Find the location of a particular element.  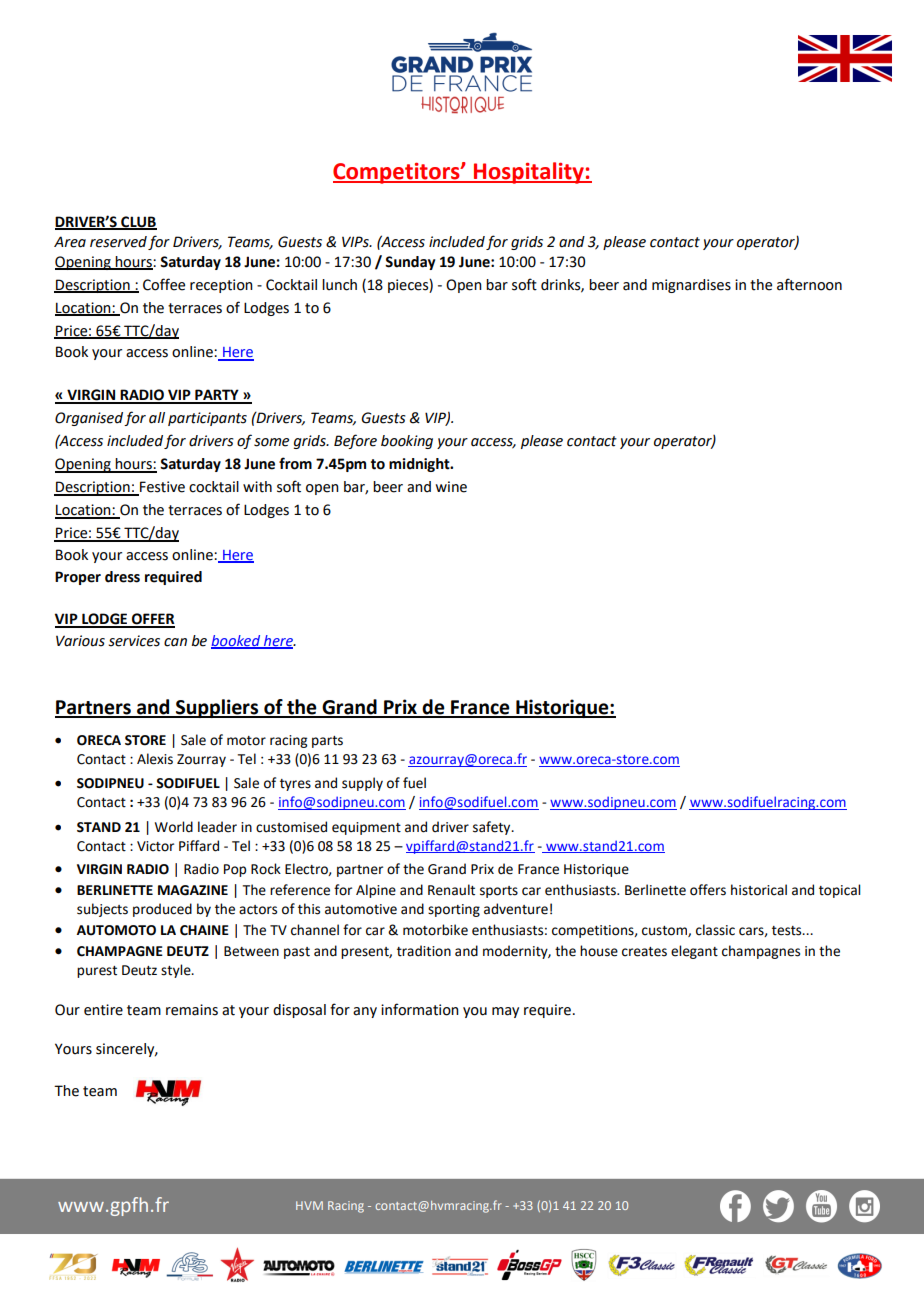

afternoon is located at coordinates (809, 284).
